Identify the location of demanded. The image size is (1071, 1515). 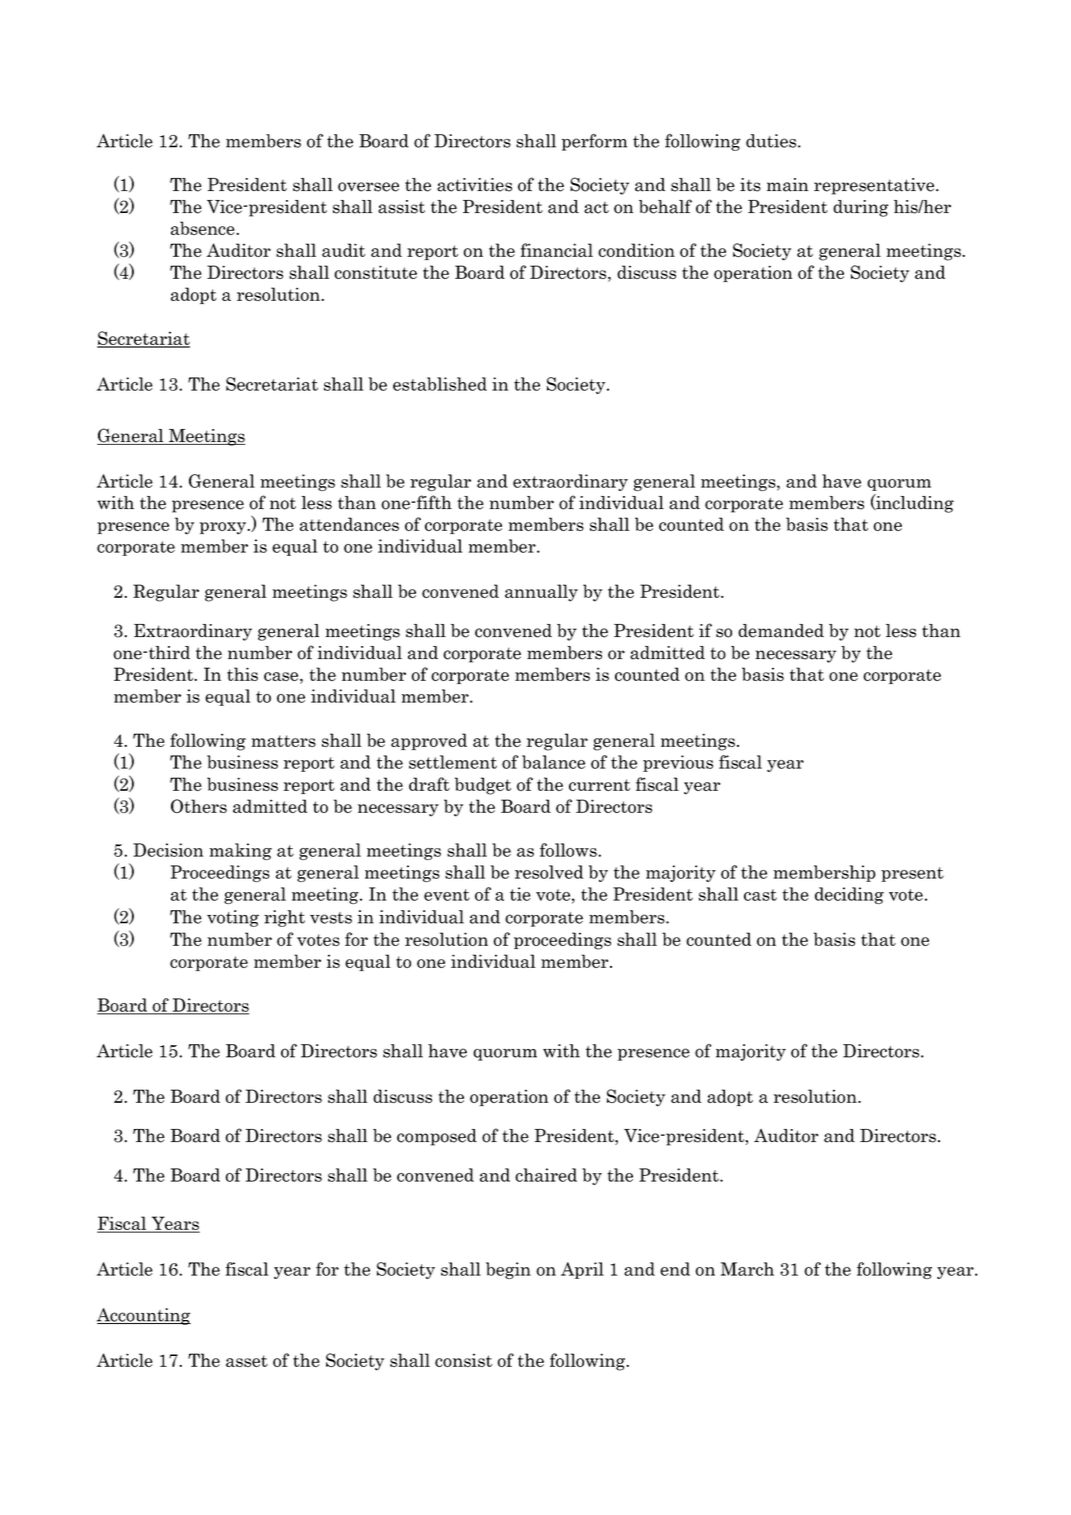
(781, 631).
